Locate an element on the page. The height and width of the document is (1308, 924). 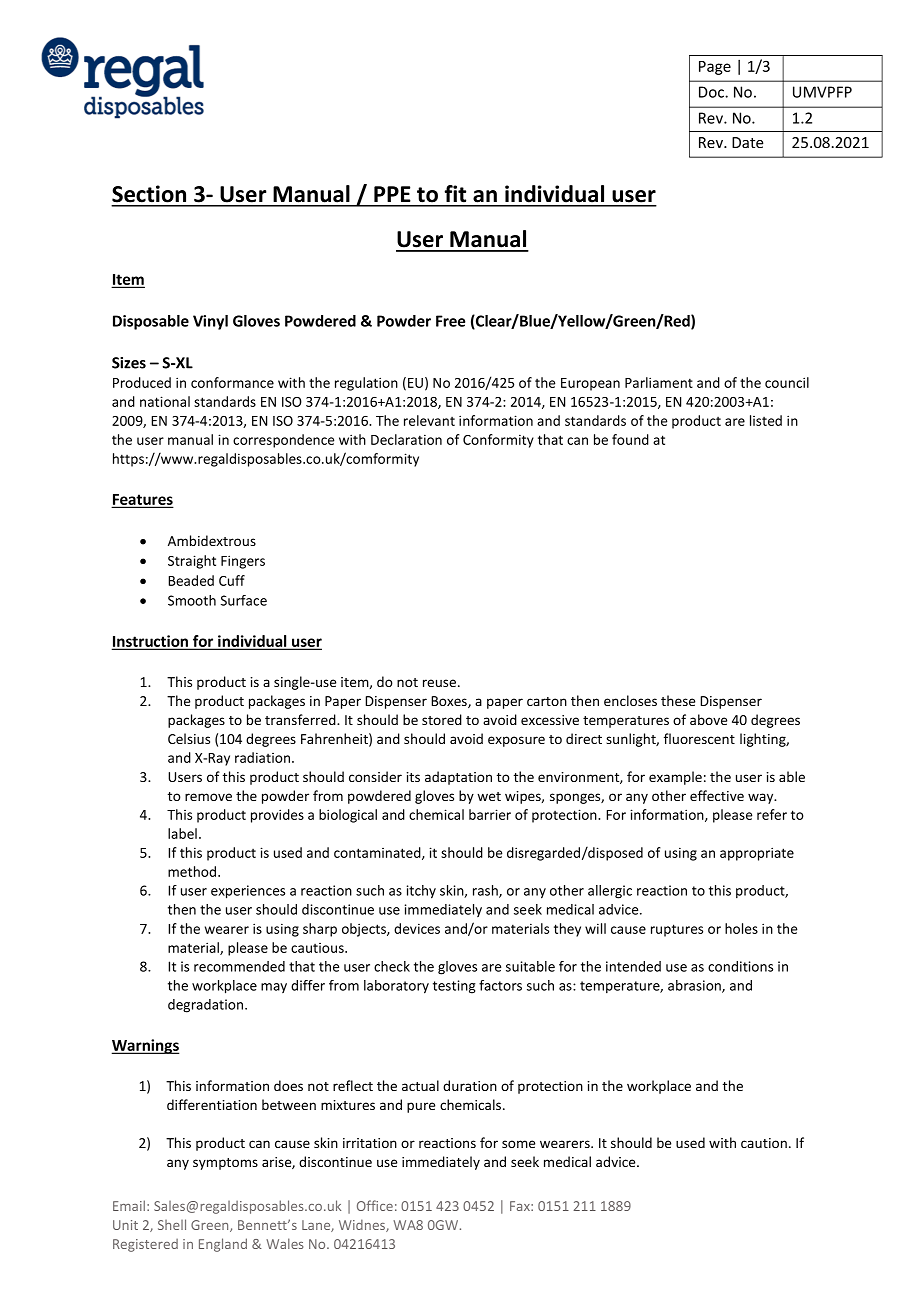
conformance is located at coordinates (232, 382).
